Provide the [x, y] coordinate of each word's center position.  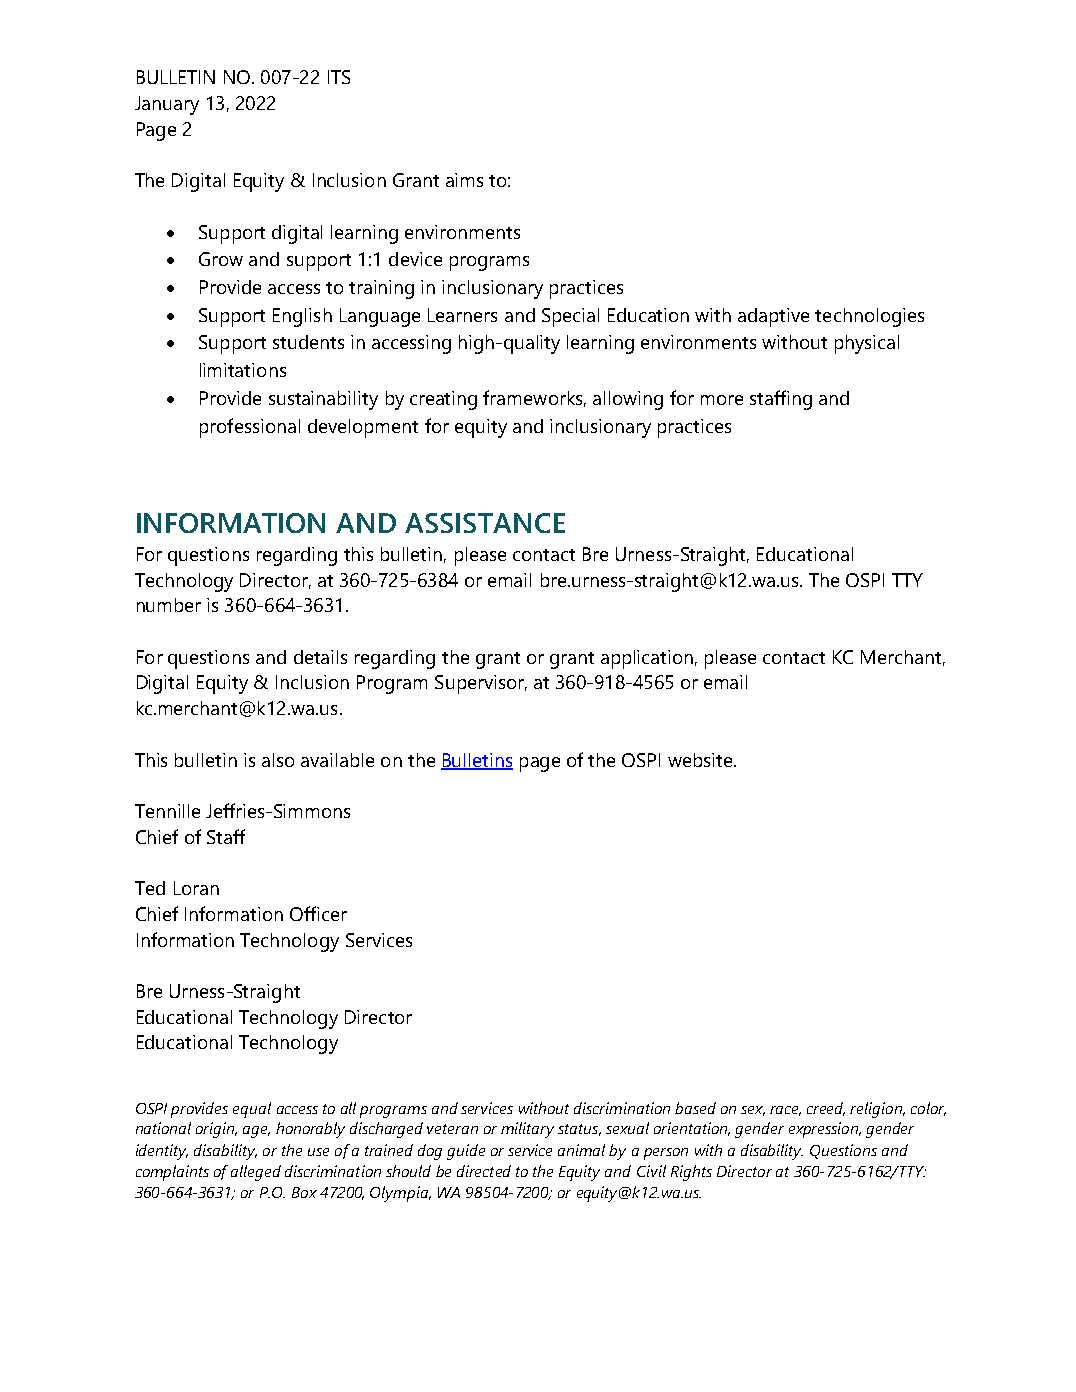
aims [464, 180]
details [320, 657]
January [167, 105]
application [647, 659]
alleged [256, 1173]
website [701, 760]
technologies [869, 317]
